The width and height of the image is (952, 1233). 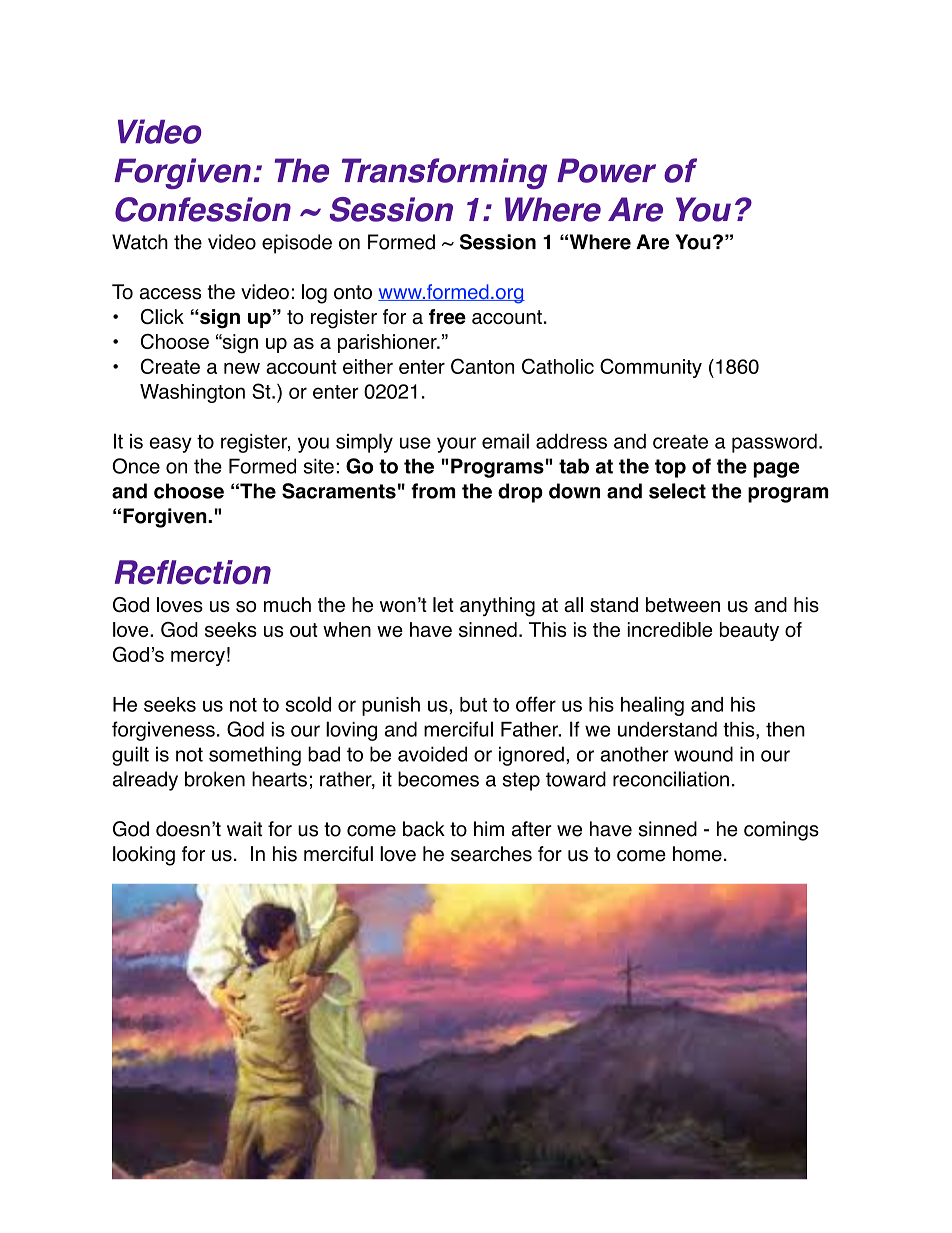 What do you see at coordinates (473, 704) in the image?
I see `but` at bounding box center [473, 704].
